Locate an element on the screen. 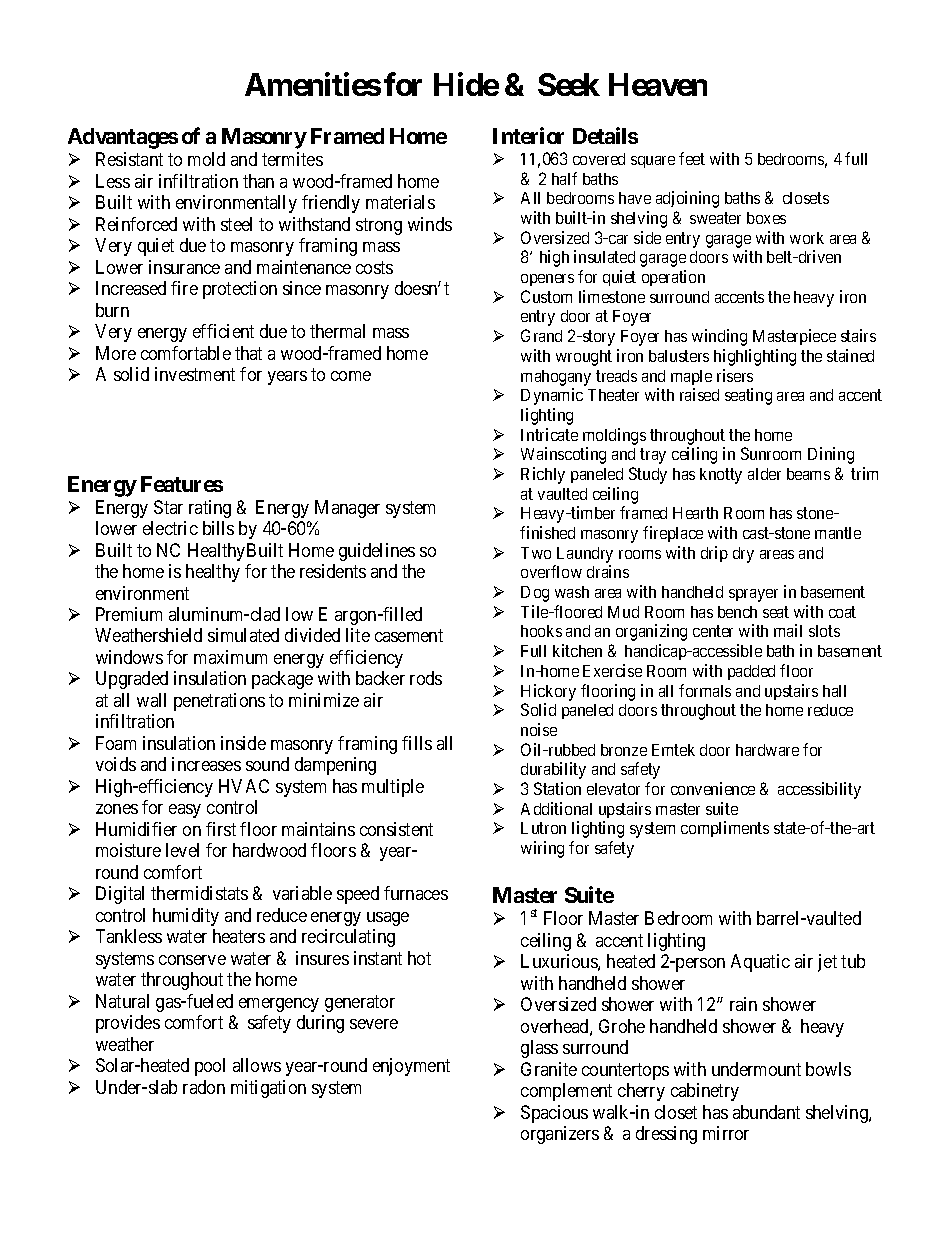 The height and width of the screenshot is (1233, 952). Intricate is located at coordinates (549, 434).
